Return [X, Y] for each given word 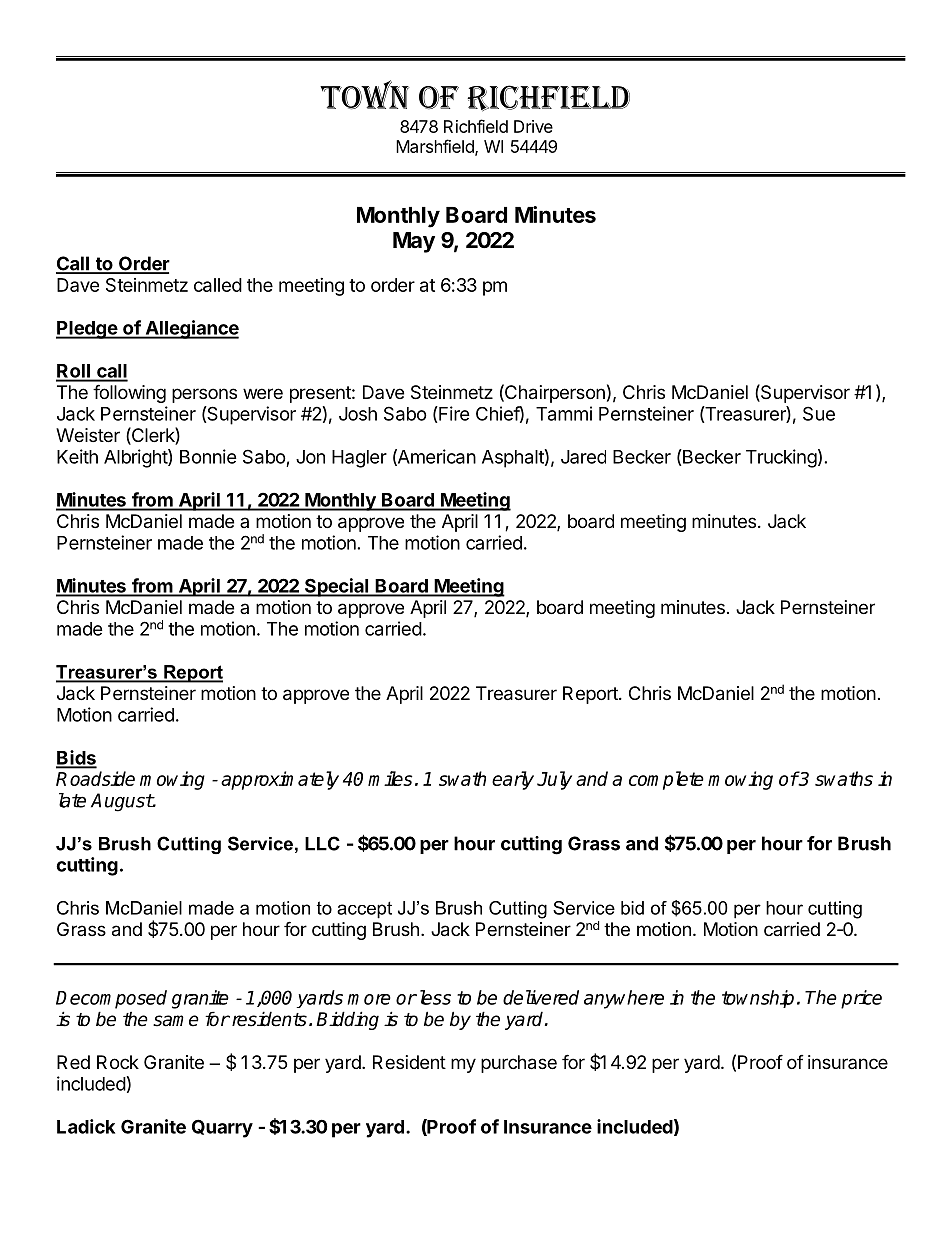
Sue [819, 413]
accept [364, 910]
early [513, 780]
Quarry [222, 1128]
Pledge [87, 330]
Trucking [781, 458]
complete [666, 780]
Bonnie [208, 456]
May [414, 242]
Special [336, 587]
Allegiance [191, 329]
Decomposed [111, 999]
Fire [453, 414]
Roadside [95, 778]
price [861, 999]
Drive [533, 126]
